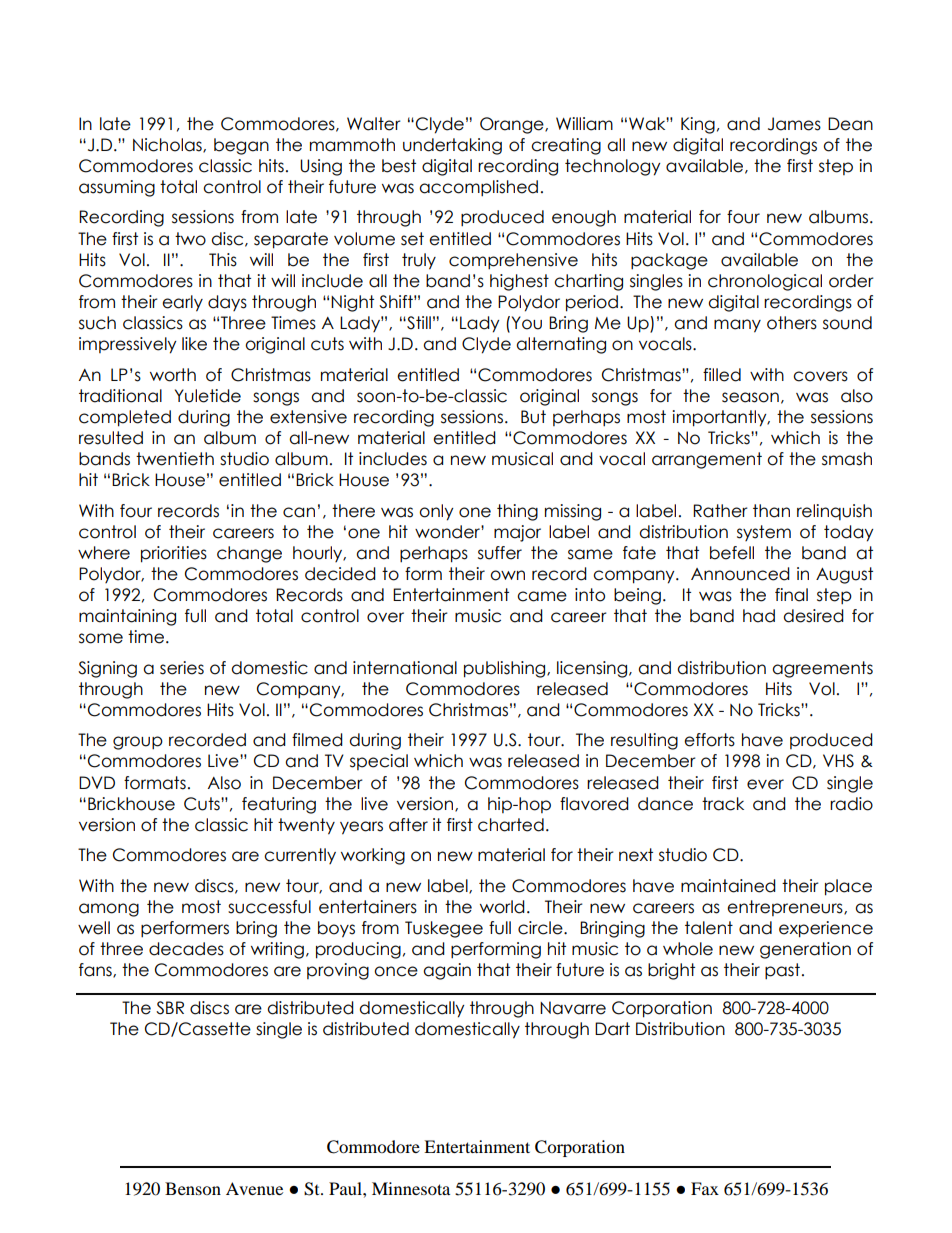  I want to click on Minnesota, so click(411, 1188).
